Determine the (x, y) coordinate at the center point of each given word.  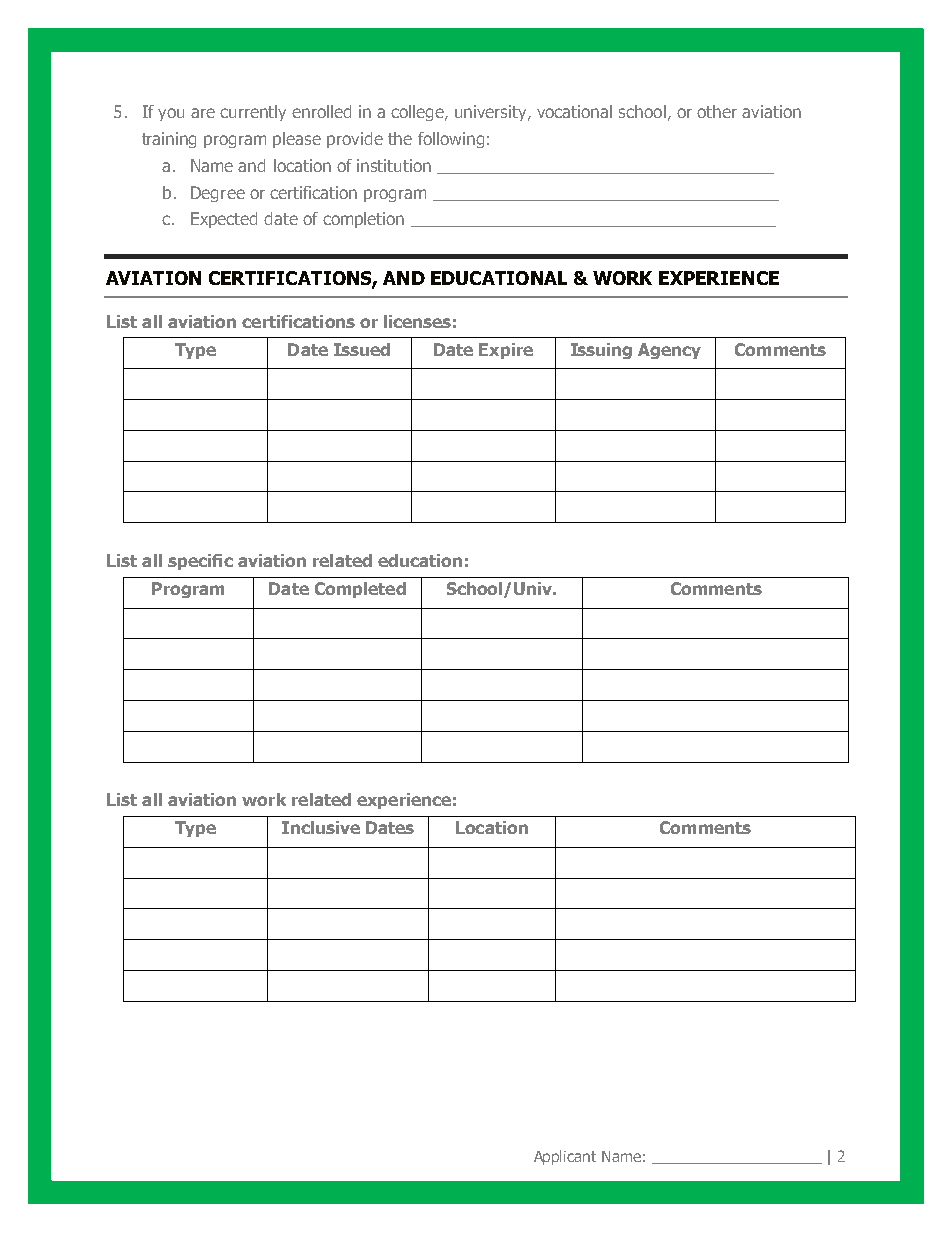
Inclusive (321, 827)
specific (200, 562)
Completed (360, 590)
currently (253, 113)
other (717, 111)
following (451, 140)
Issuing (601, 351)
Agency (669, 351)
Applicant (565, 1157)
